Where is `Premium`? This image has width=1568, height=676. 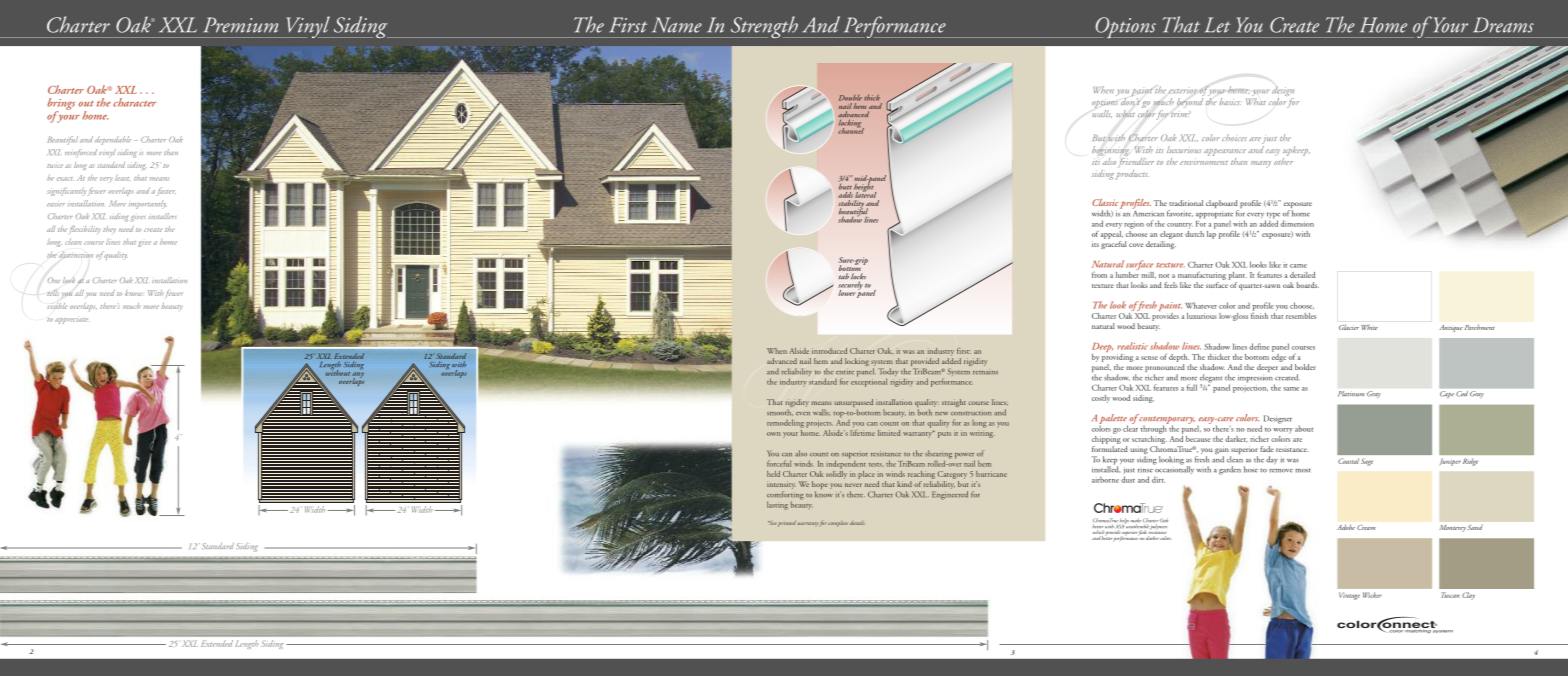
Premium is located at coordinates (240, 25).
